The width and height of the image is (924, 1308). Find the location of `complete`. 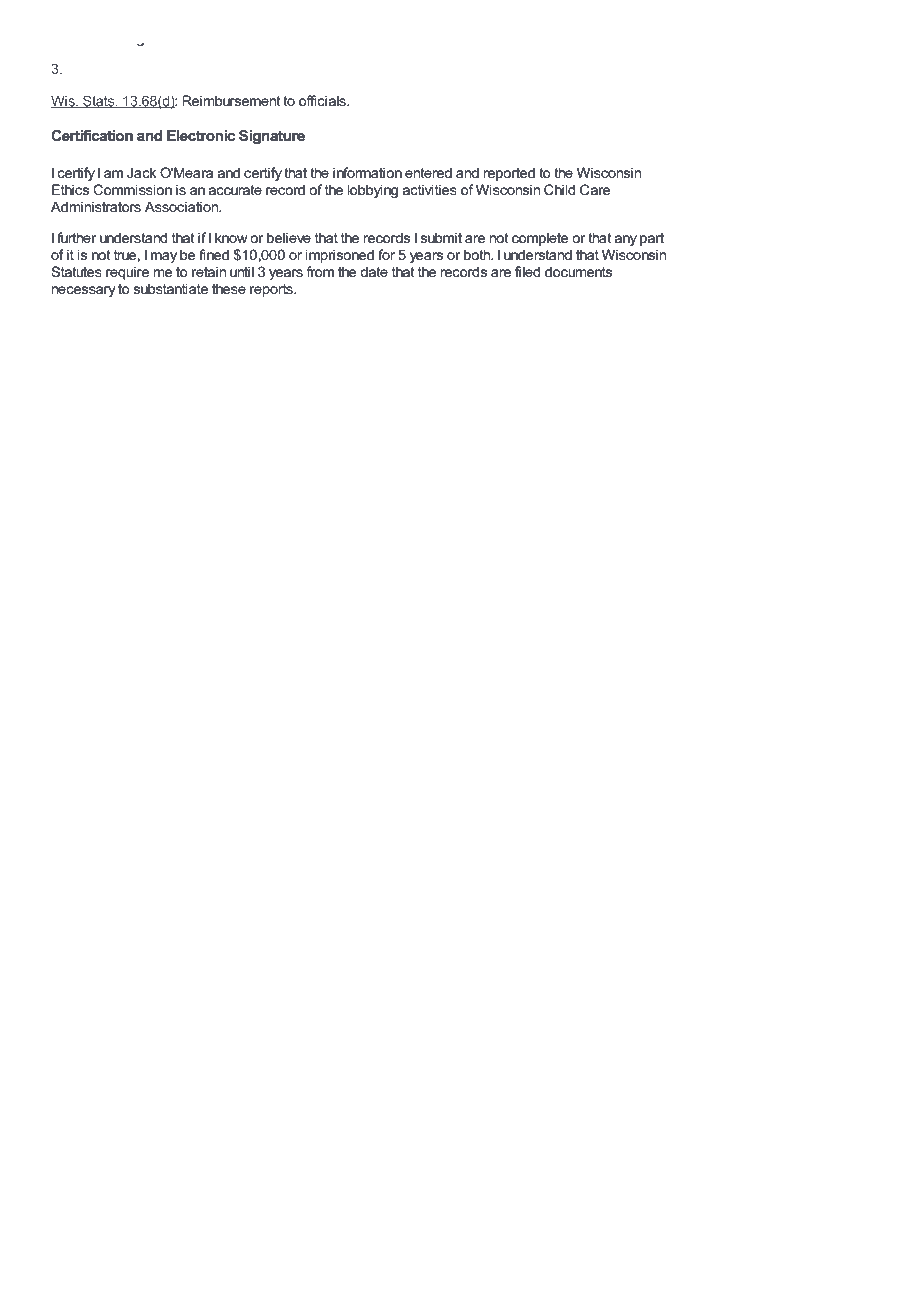

complete is located at coordinates (540, 239).
